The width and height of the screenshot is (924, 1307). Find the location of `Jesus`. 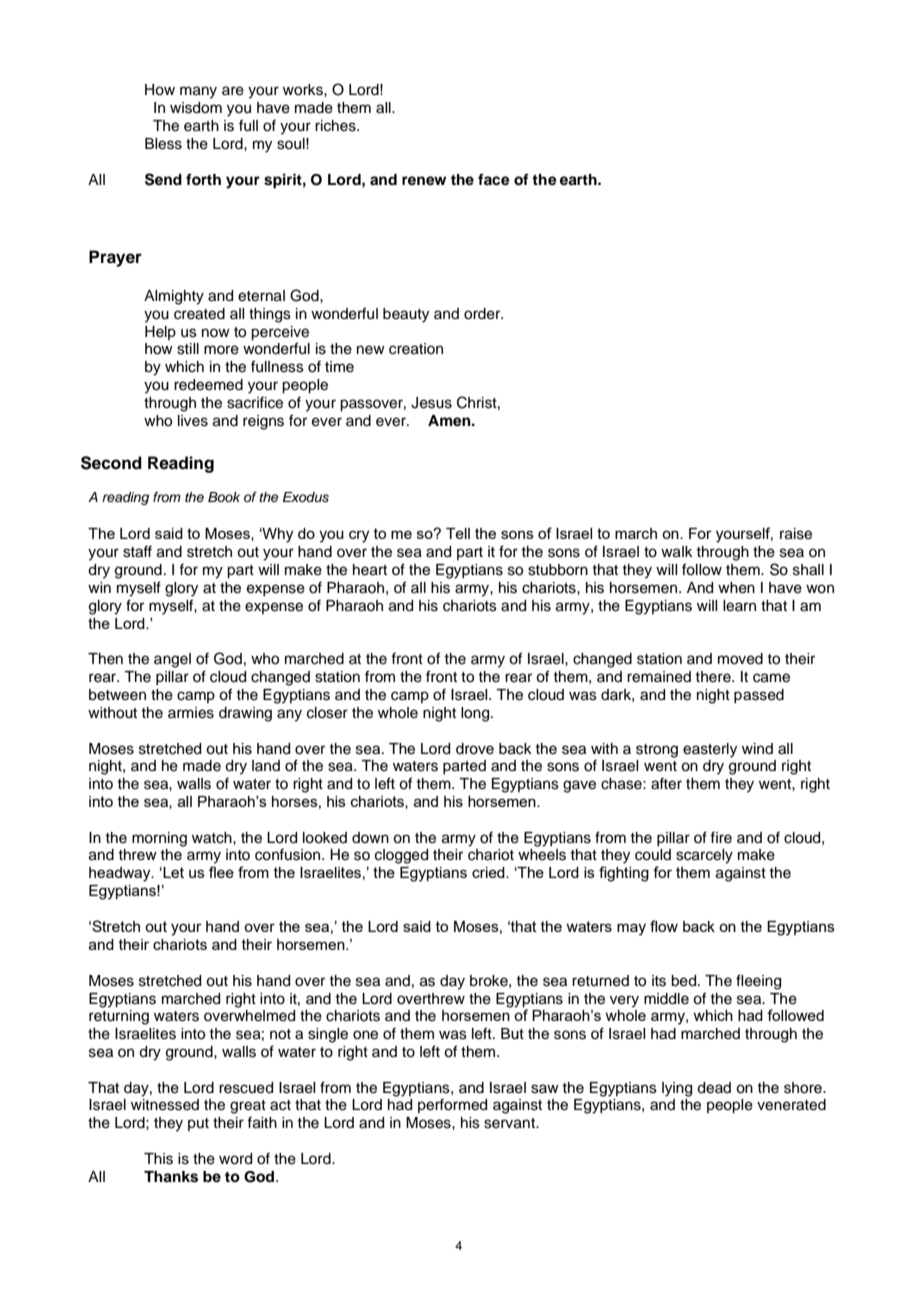

Jesus is located at coordinates (431, 403).
